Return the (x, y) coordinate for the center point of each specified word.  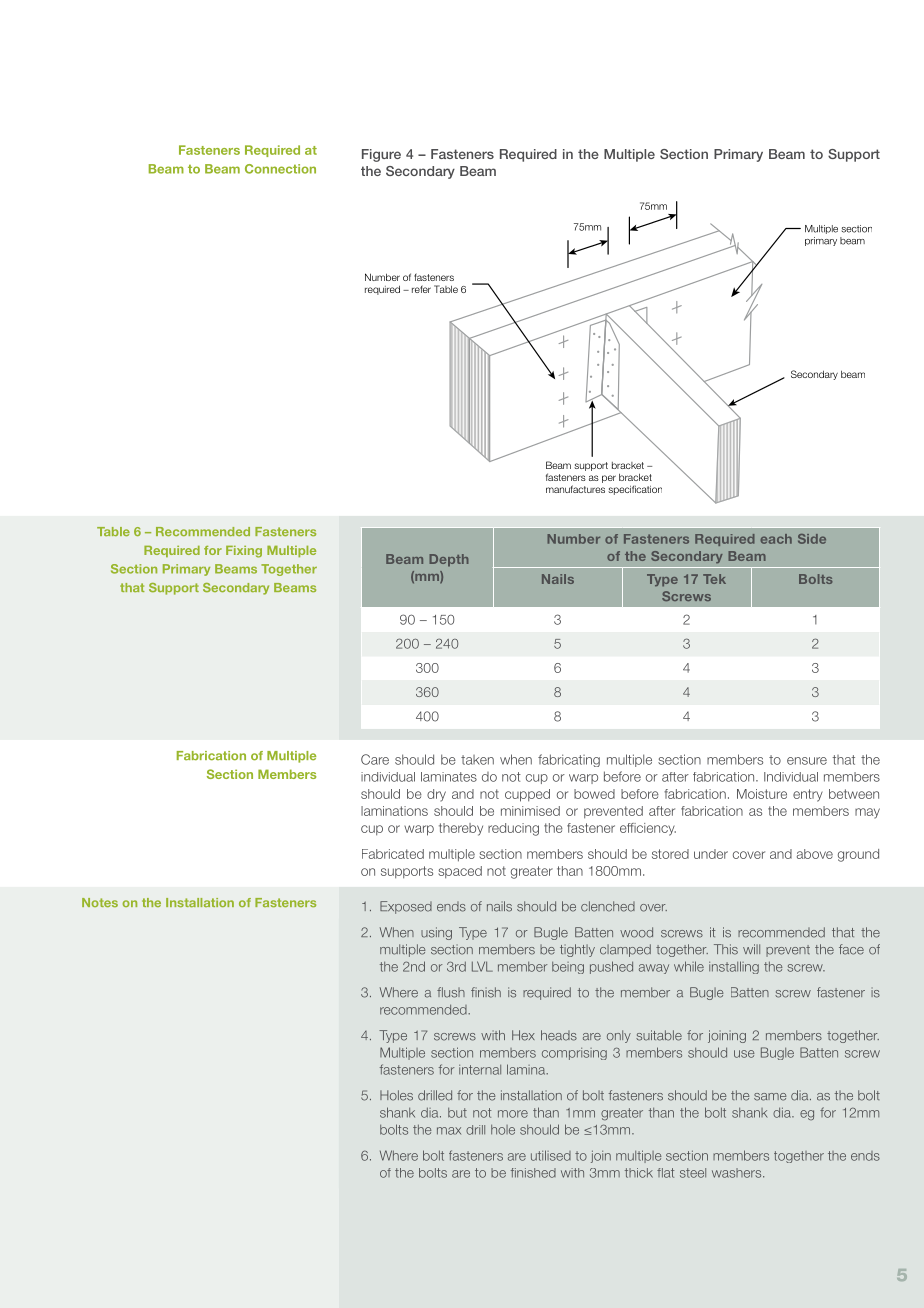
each (776, 539)
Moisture (762, 794)
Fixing (244, 552)
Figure (381, 155)
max (449, 1131)
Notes (100, 902)
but (457, 1113)
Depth (449, 560)
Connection (280, 169)
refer (421, 289)
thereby (461, 829)
